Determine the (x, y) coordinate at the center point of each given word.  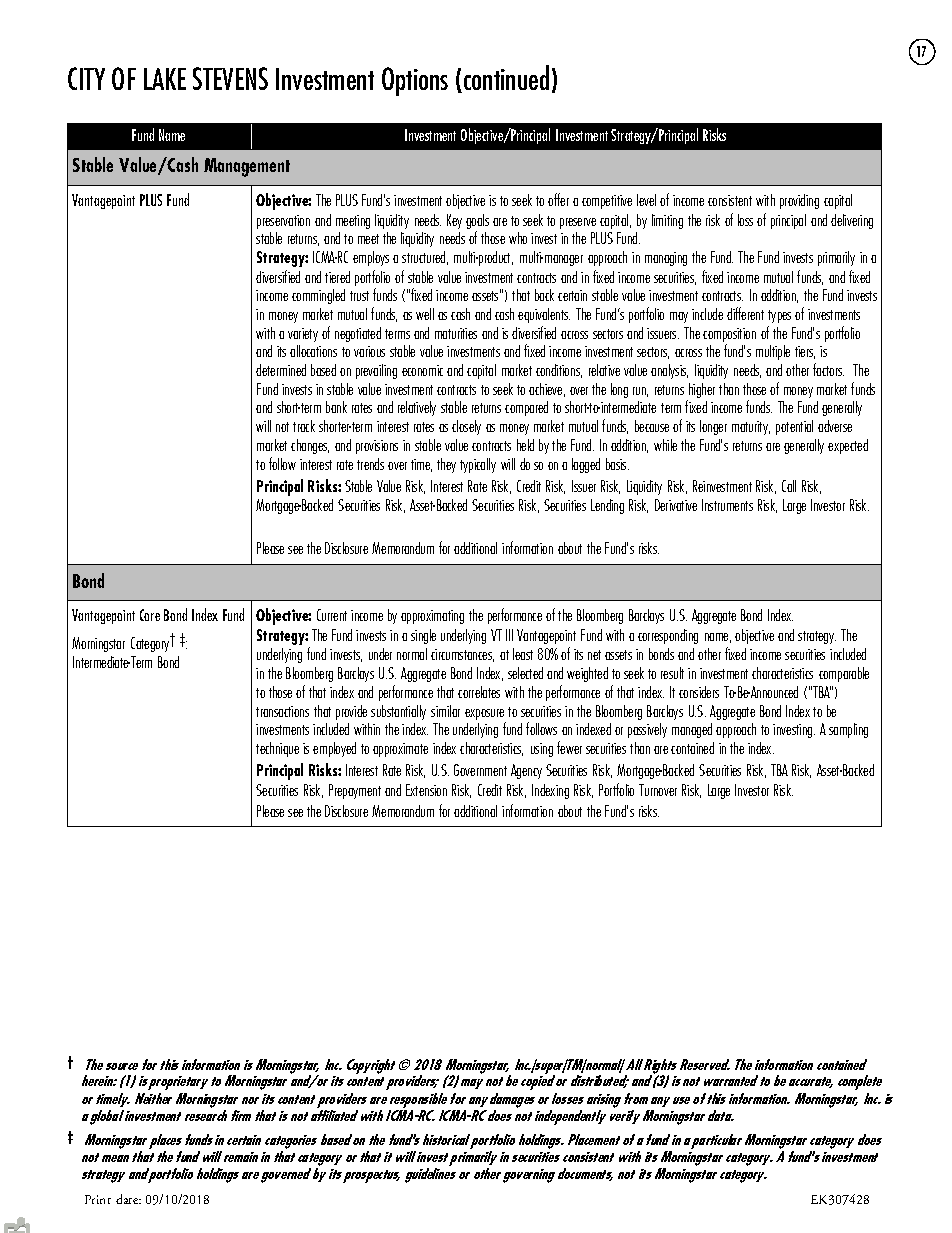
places (165, 1143)
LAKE (165, 79)
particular (716, 1141)
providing (799, 201)
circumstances (462, 655)
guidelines (430, 1175)
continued (506, 77)
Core (150, 615)
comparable (844, 674)
